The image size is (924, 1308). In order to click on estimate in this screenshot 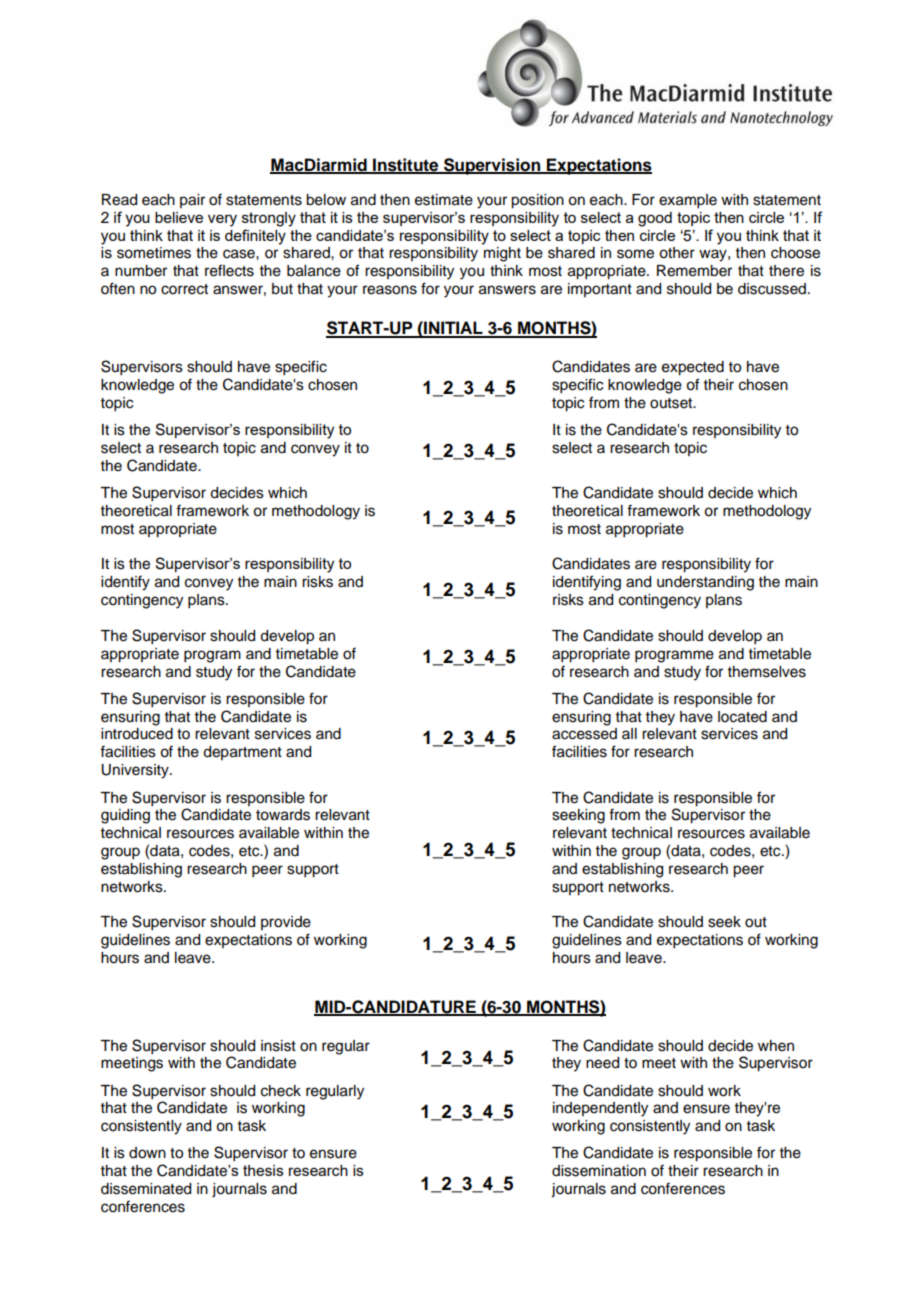, I will do `click(444, 200)`.
